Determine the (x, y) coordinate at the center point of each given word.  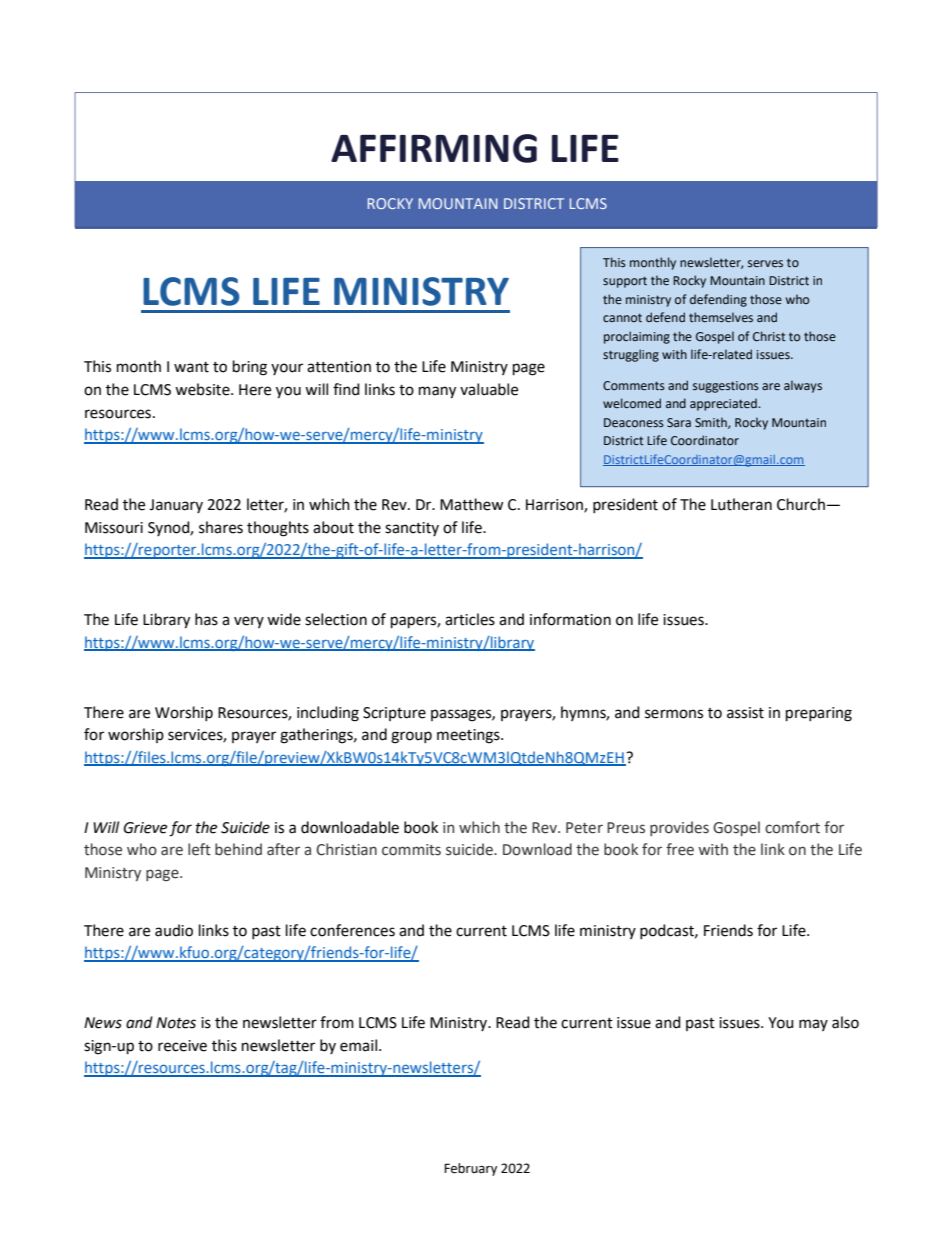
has (206, 619)
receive (182, 1046)
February (470, 1169)
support (625, 282)
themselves (721, 317)
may (813, 1025)
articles (470, 619)
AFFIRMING (434, 148)
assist (745, 713)
